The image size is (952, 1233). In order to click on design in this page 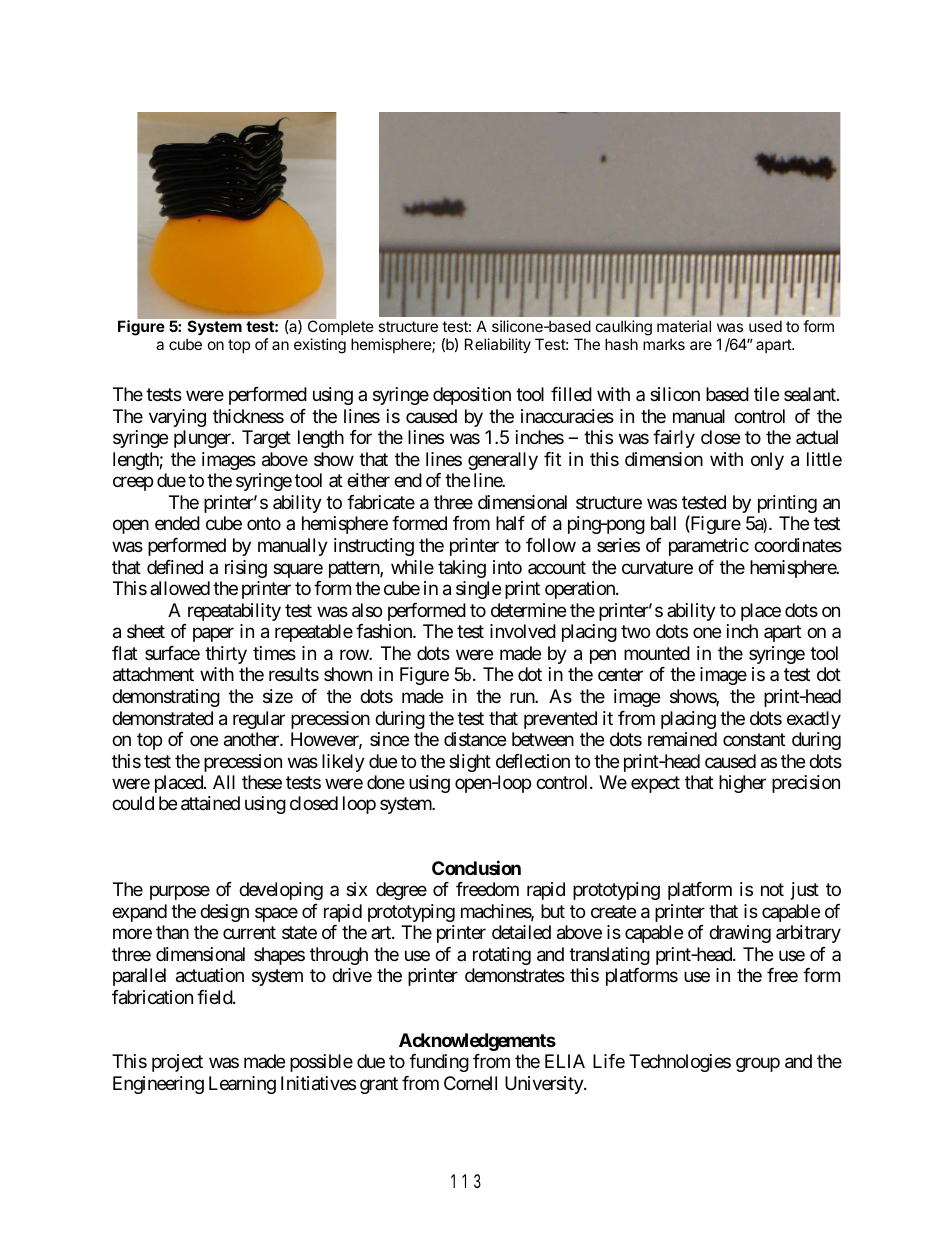, I will do `click(224, 913)`.
